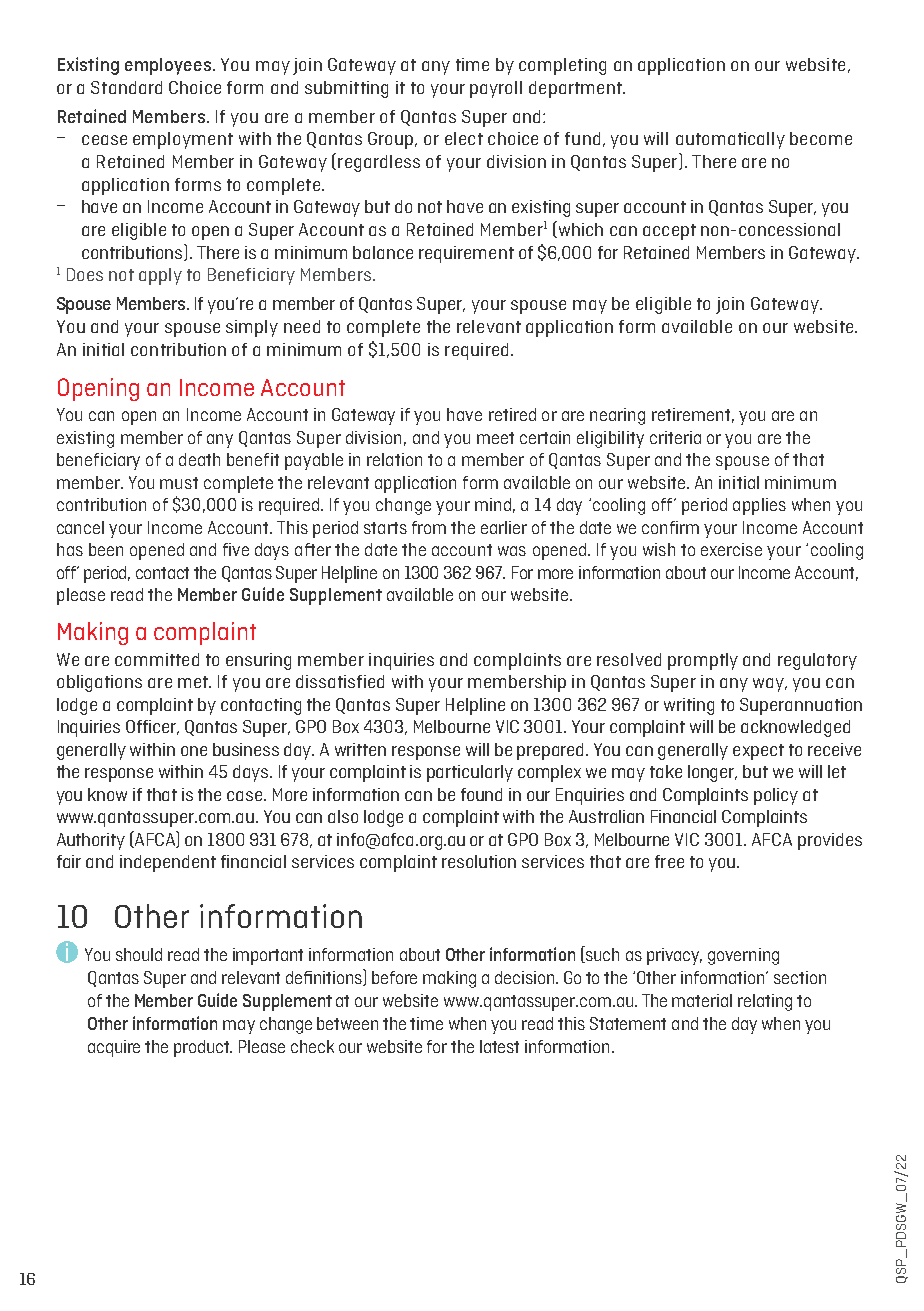 The image size is (924, 1311). I want to click on automatically, so click(730, 140).
